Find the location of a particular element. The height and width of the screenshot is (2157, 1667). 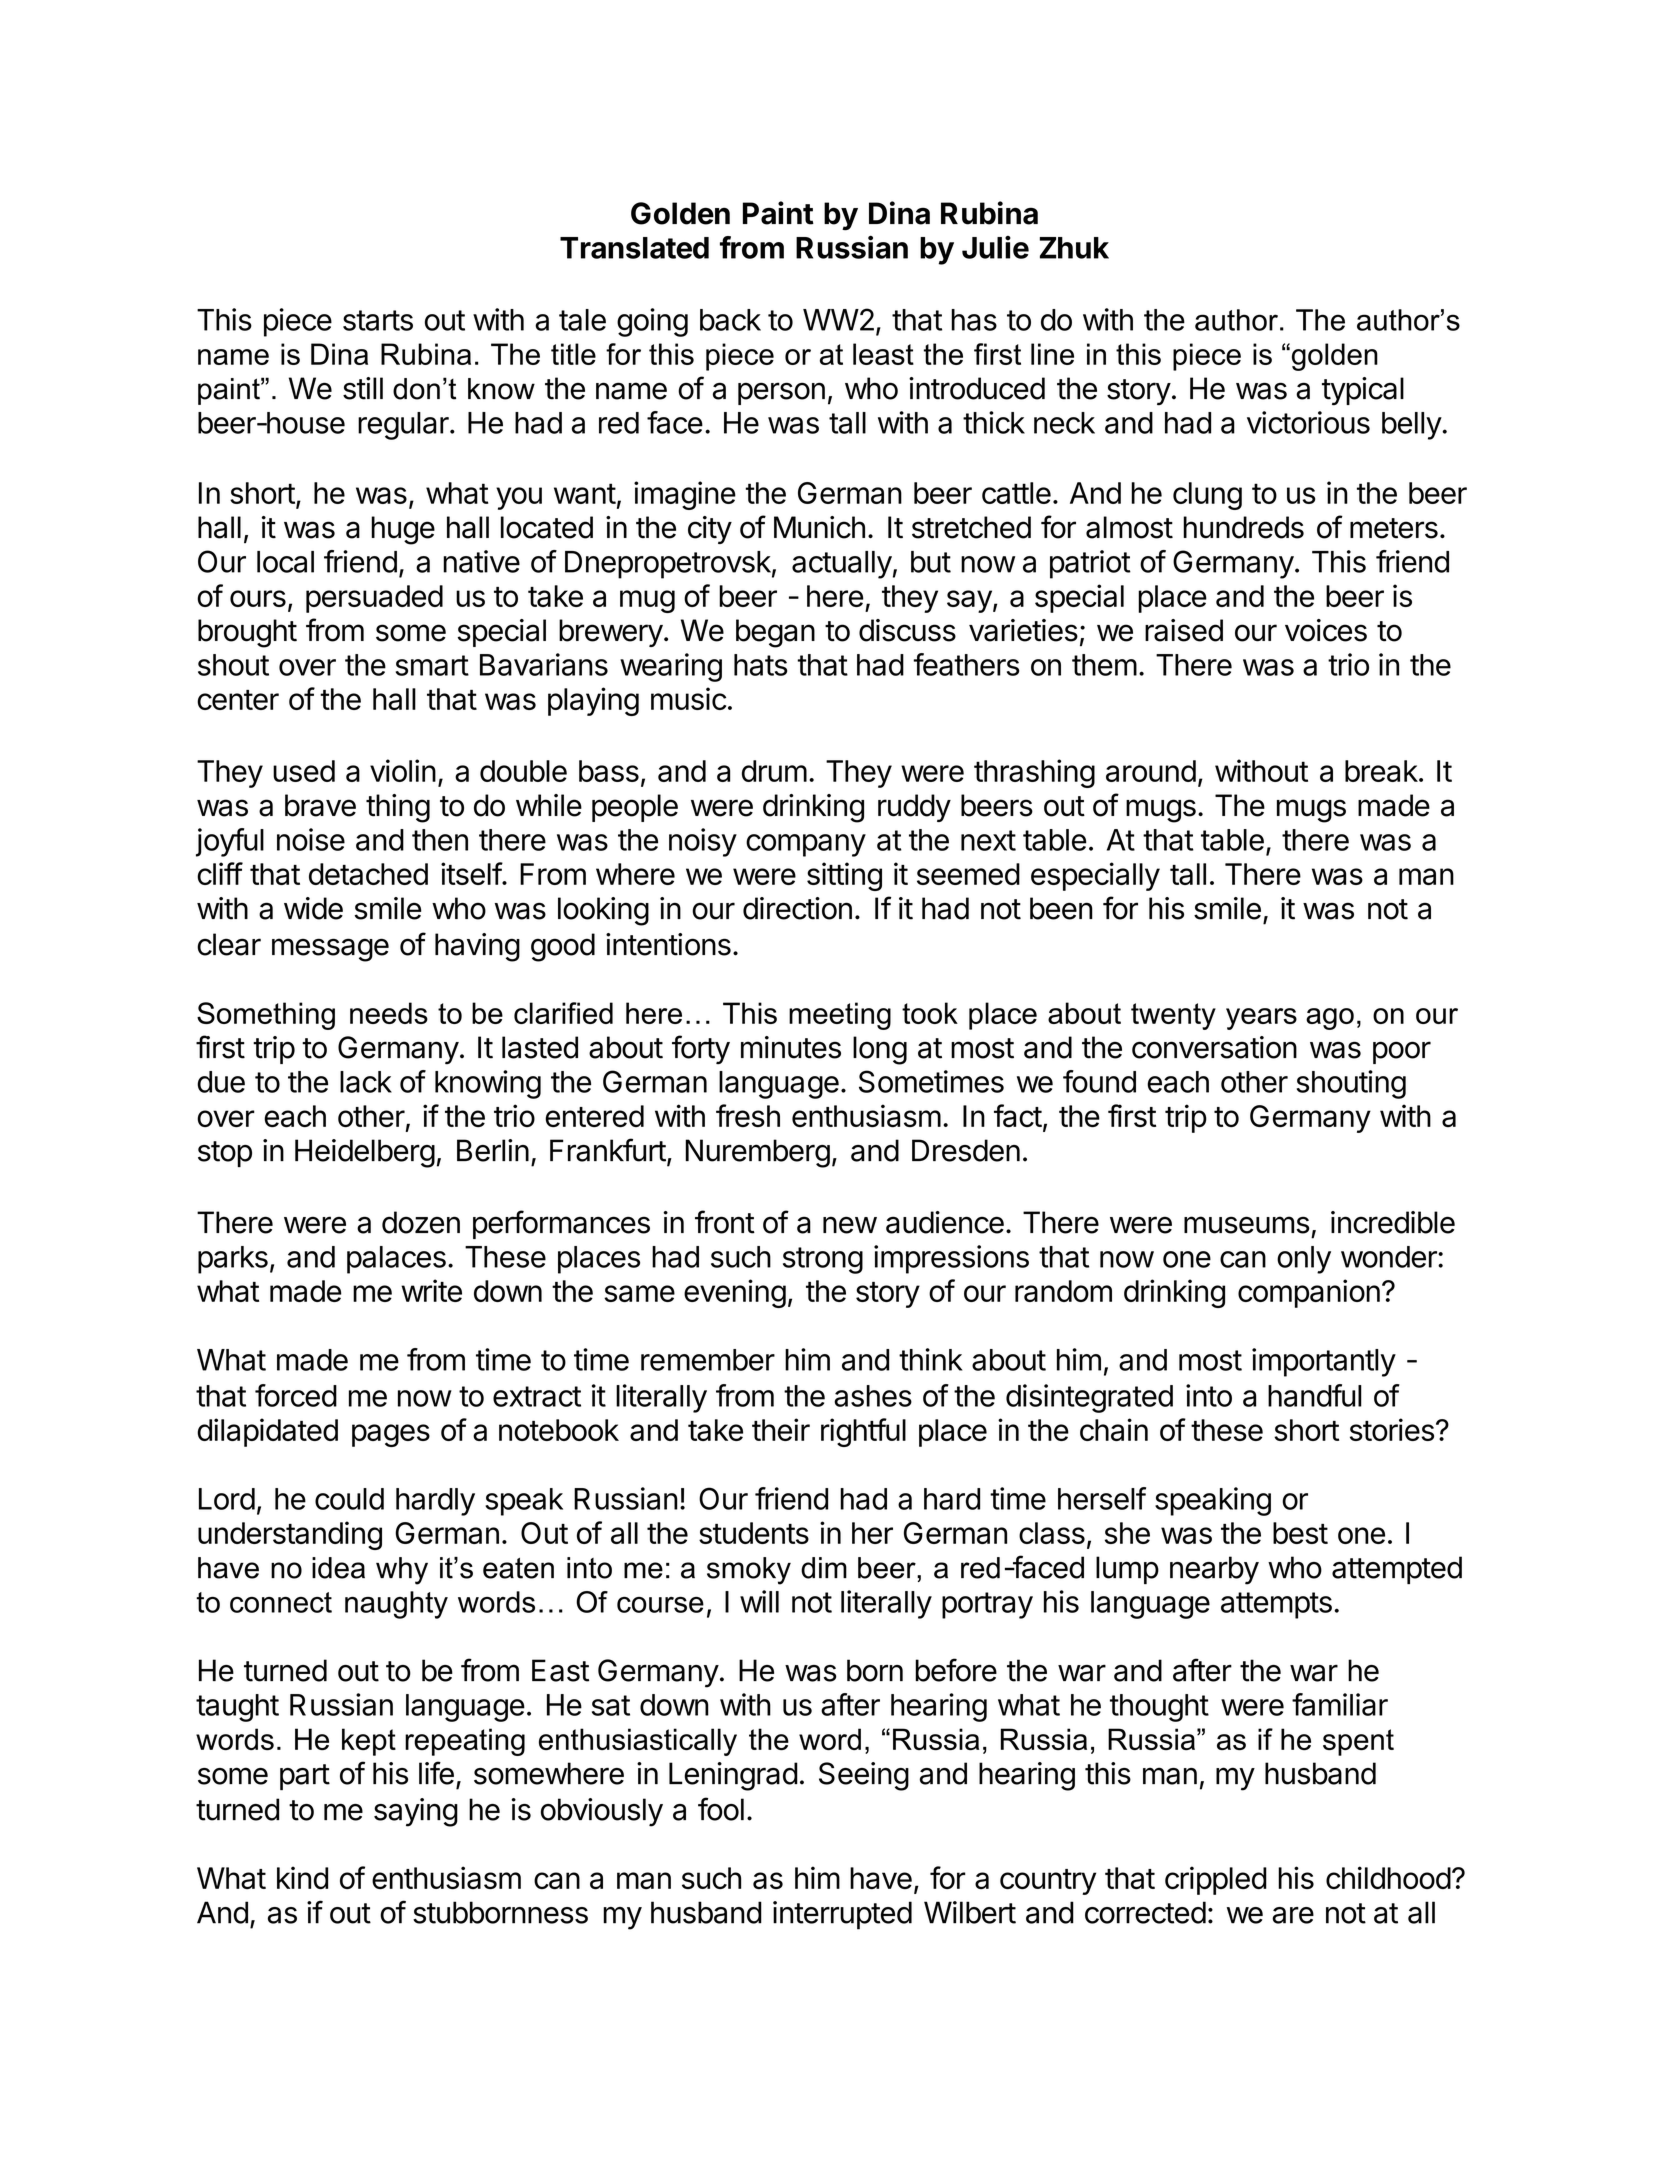

starts is located at coordinates (378, 320).
